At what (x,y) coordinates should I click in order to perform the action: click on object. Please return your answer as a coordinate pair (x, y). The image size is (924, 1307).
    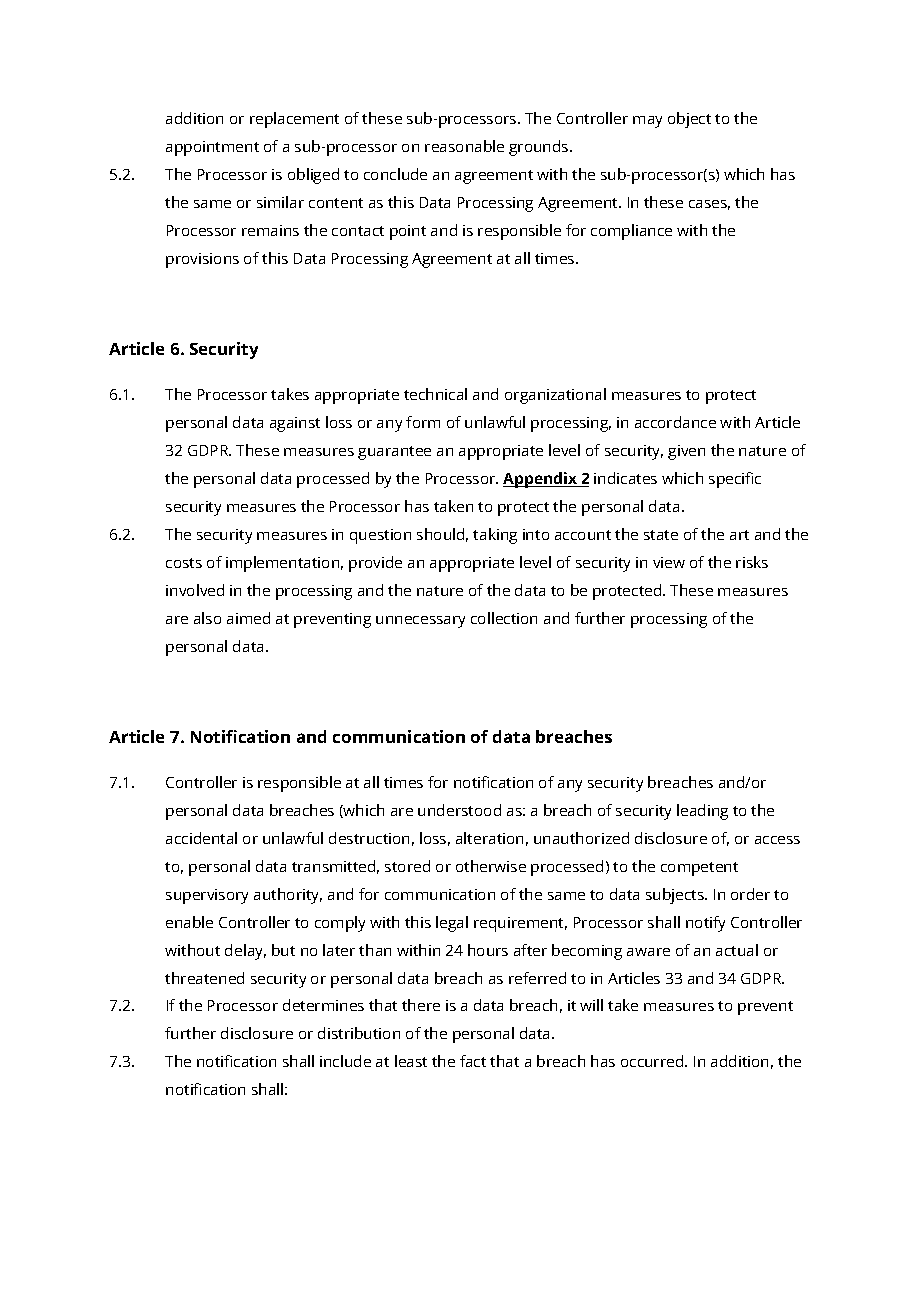
    Looking at the image, I should click on (689, 120).
